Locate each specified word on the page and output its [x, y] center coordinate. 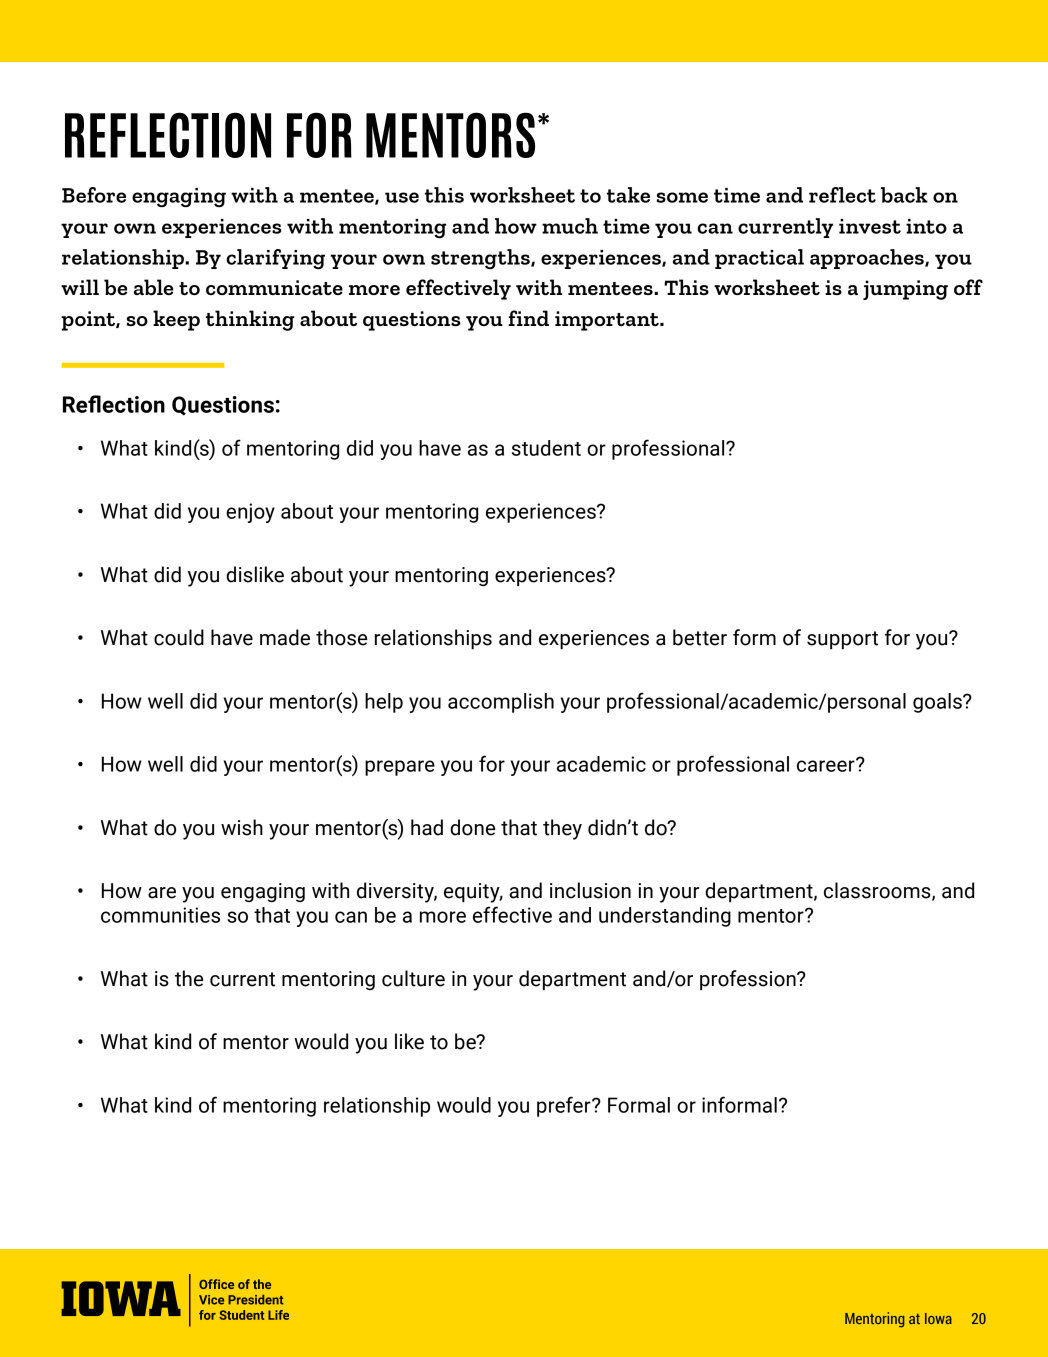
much [570, 226]
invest [870, 226]
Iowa [938, 1318]
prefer [565, 1106]
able [153, 287]
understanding [665, 917]
